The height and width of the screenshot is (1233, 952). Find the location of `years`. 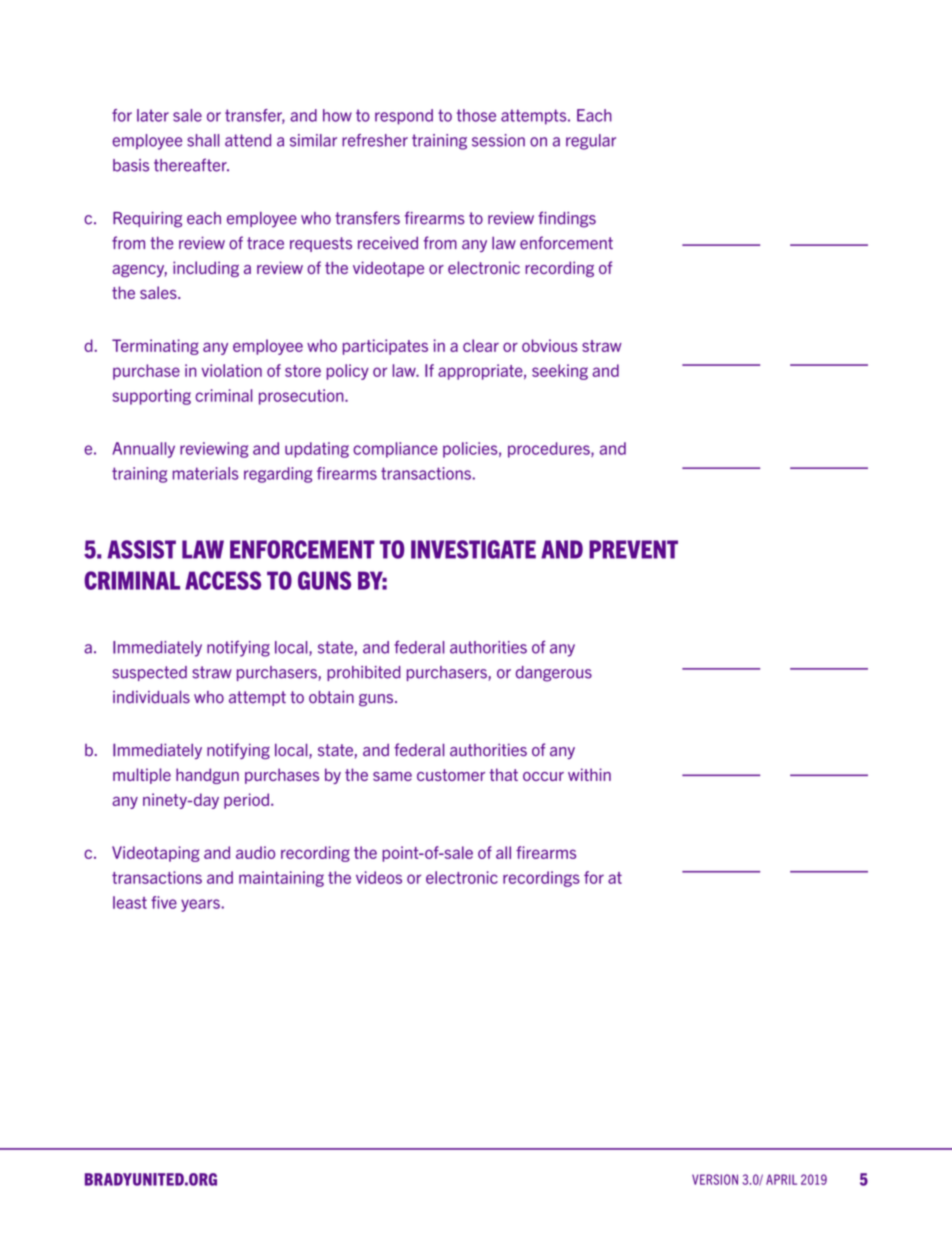

years is located at coordinates (201, 905).
